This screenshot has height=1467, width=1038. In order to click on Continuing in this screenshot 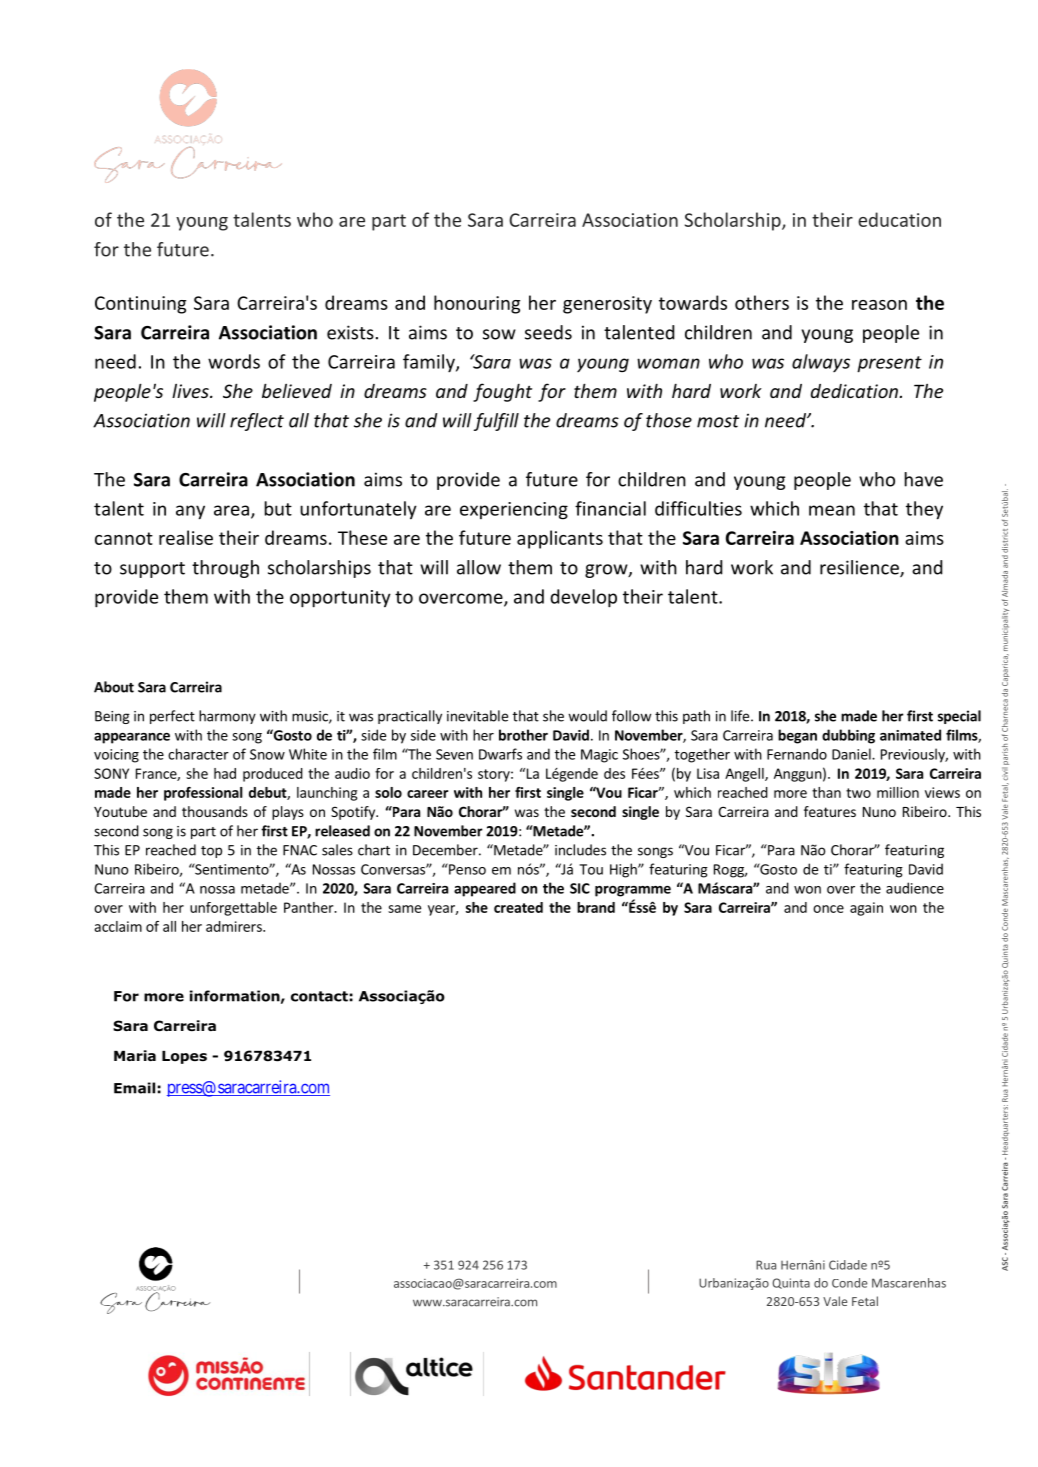, I will do `click(140, 305)`.
